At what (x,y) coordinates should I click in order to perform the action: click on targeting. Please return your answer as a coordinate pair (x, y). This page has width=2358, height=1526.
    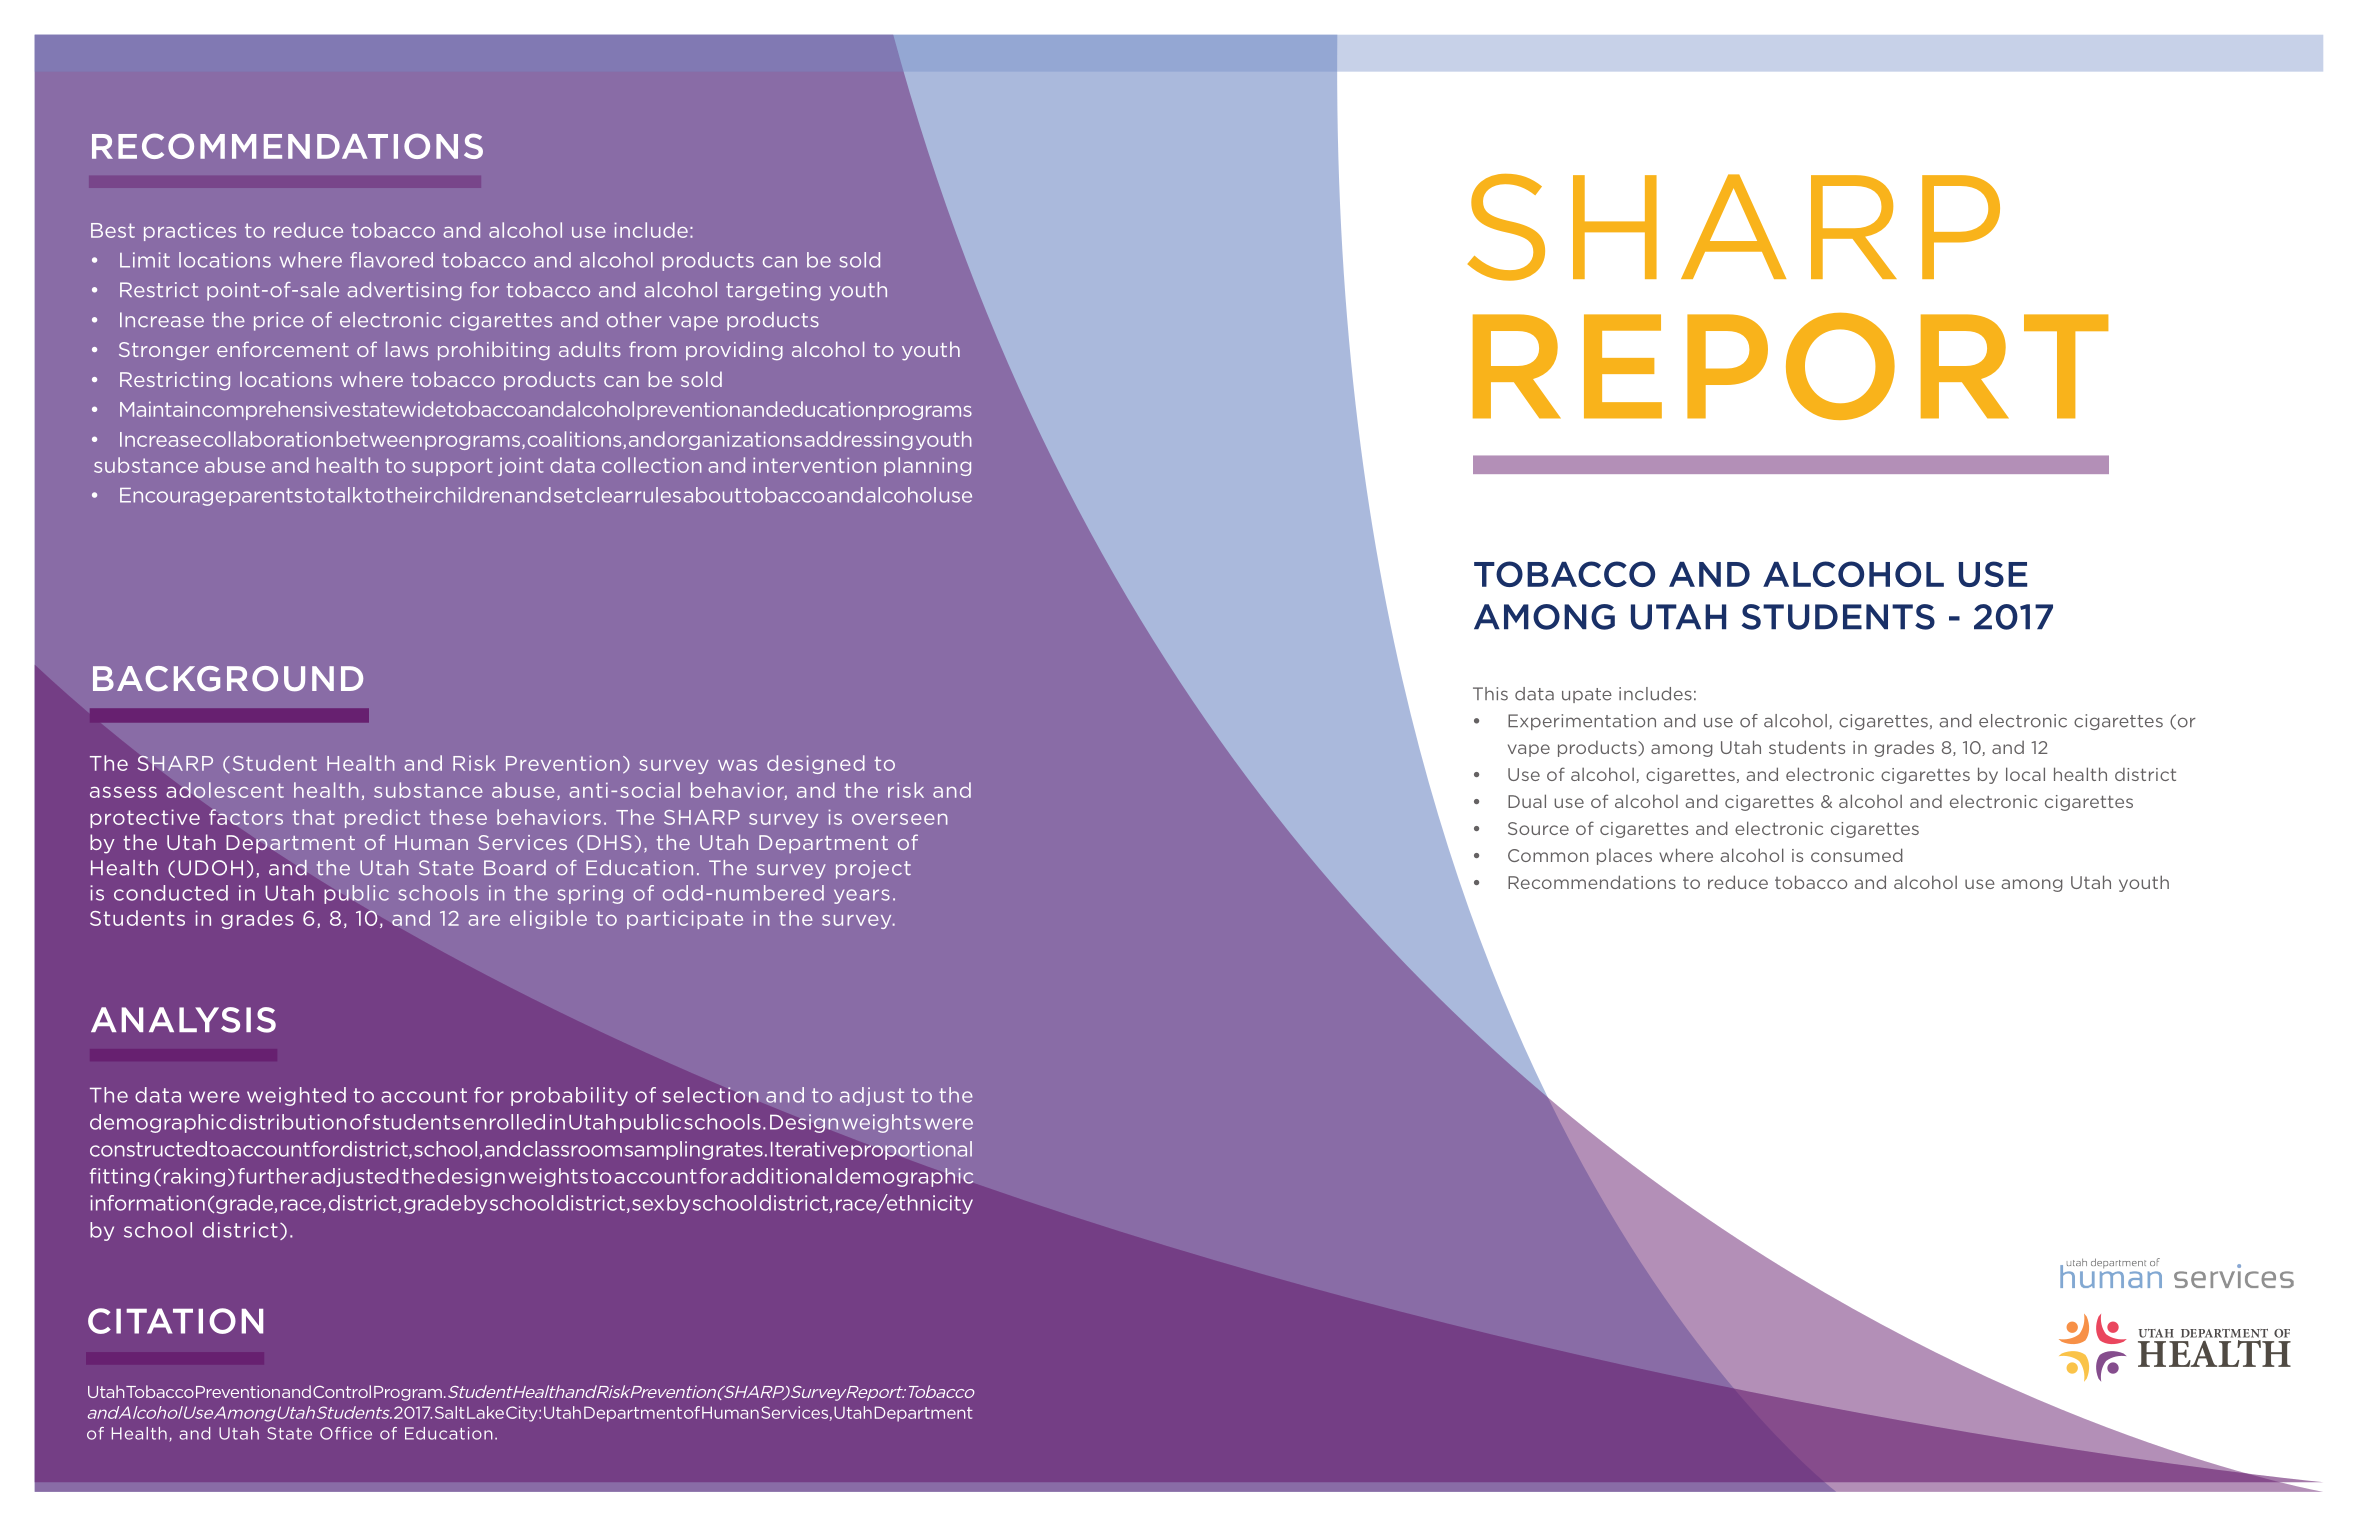
    Looking at the image, I should click on (773, 291).
